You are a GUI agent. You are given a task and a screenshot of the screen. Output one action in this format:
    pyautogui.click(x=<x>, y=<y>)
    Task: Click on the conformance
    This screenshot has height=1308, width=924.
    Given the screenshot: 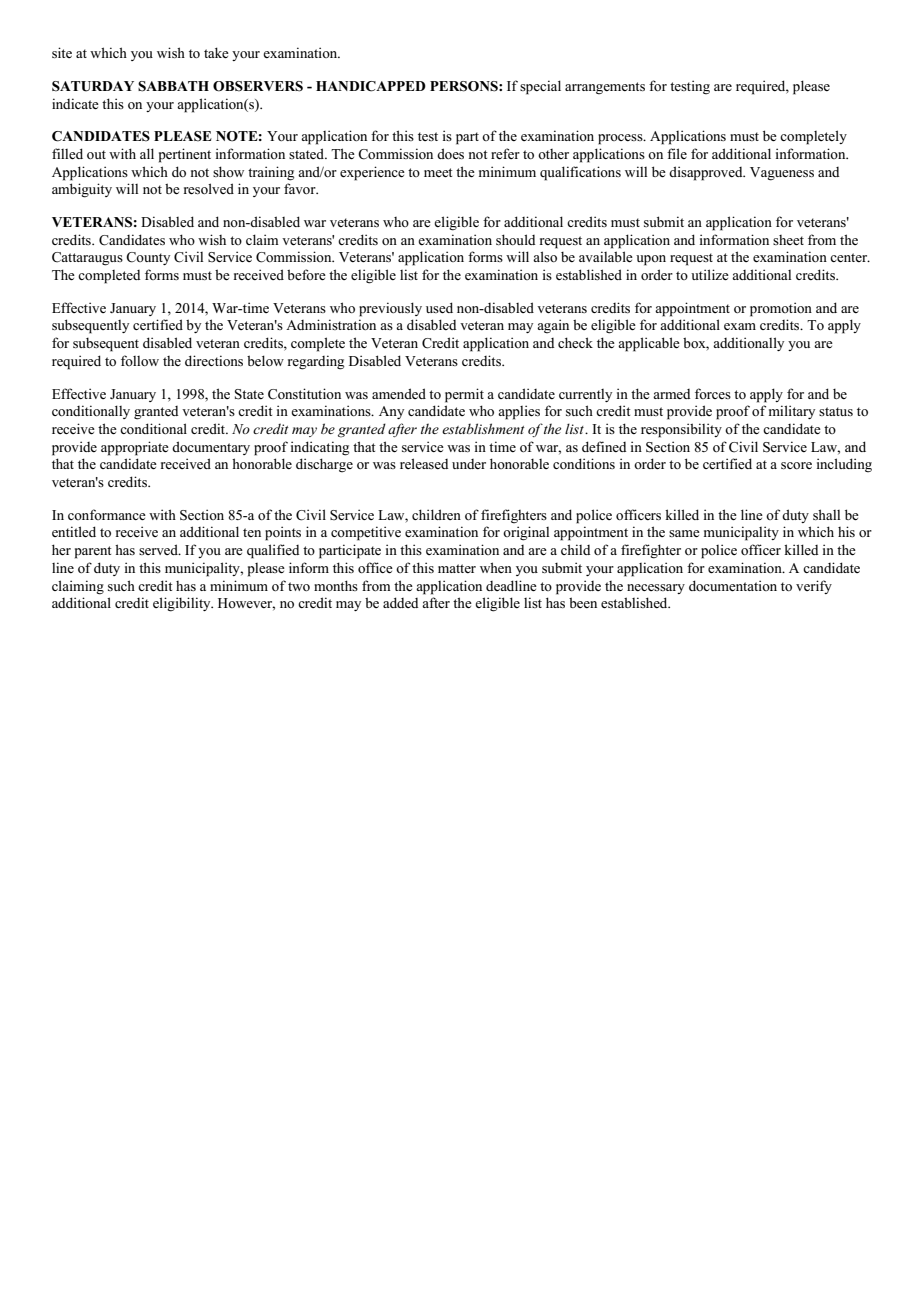 What is the action you would take?
    pyautogui.click(x=107, y=514)
